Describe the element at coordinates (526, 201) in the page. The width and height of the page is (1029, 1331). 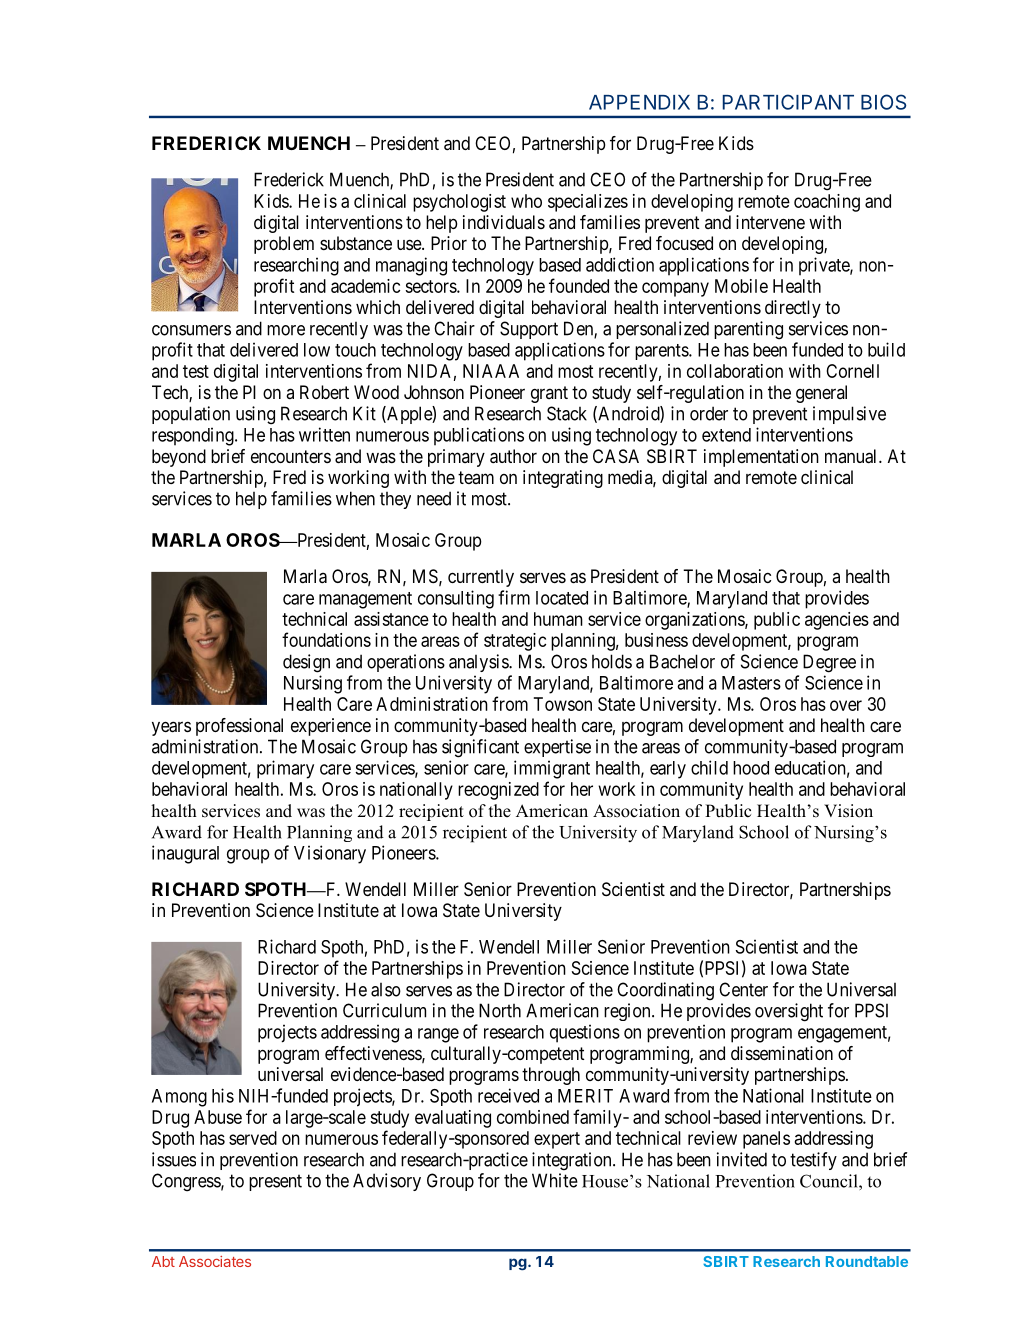
I see `who` at that location.
